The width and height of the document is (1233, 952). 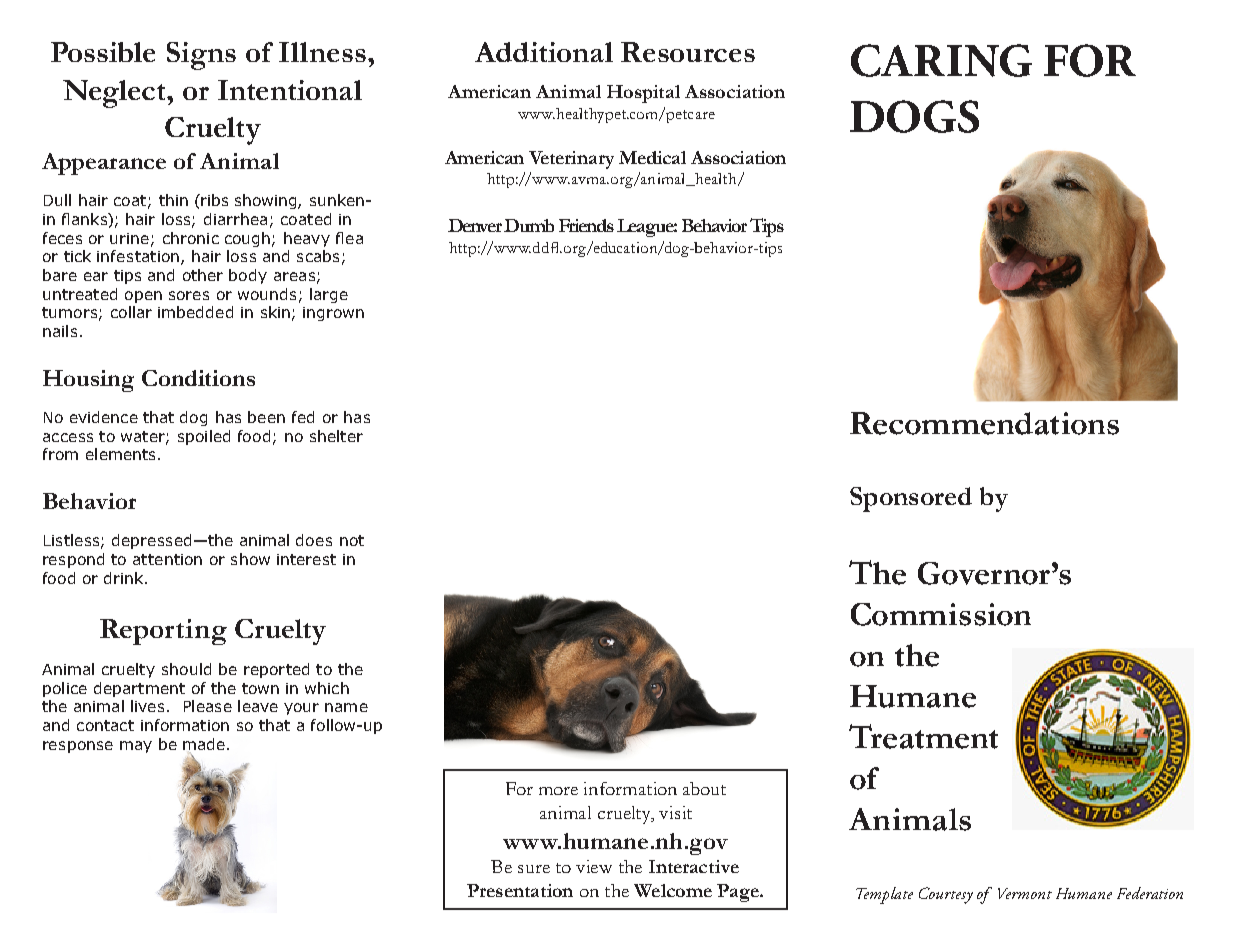 I want to click on Signs, so click(x=201, y=56).
